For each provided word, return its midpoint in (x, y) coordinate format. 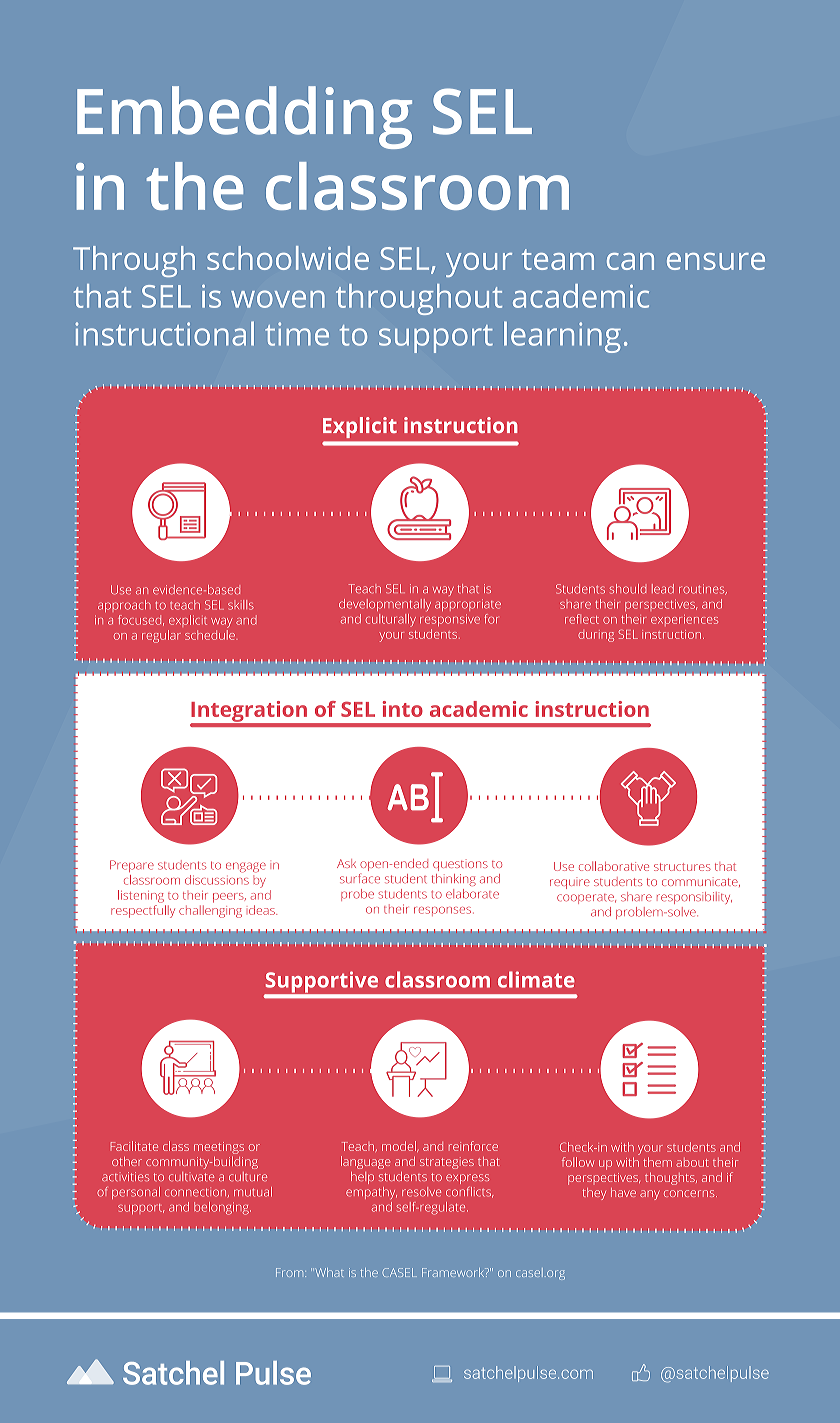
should (628, 589)
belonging (222, 1208)
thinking (454, 880)
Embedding (244, 117)
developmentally (385, 605)
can (630, 261)
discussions (217, 878)
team (558, 259)
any (649, 1195)
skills (241, 605)
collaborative (614, 866)
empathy (371, 1193)
